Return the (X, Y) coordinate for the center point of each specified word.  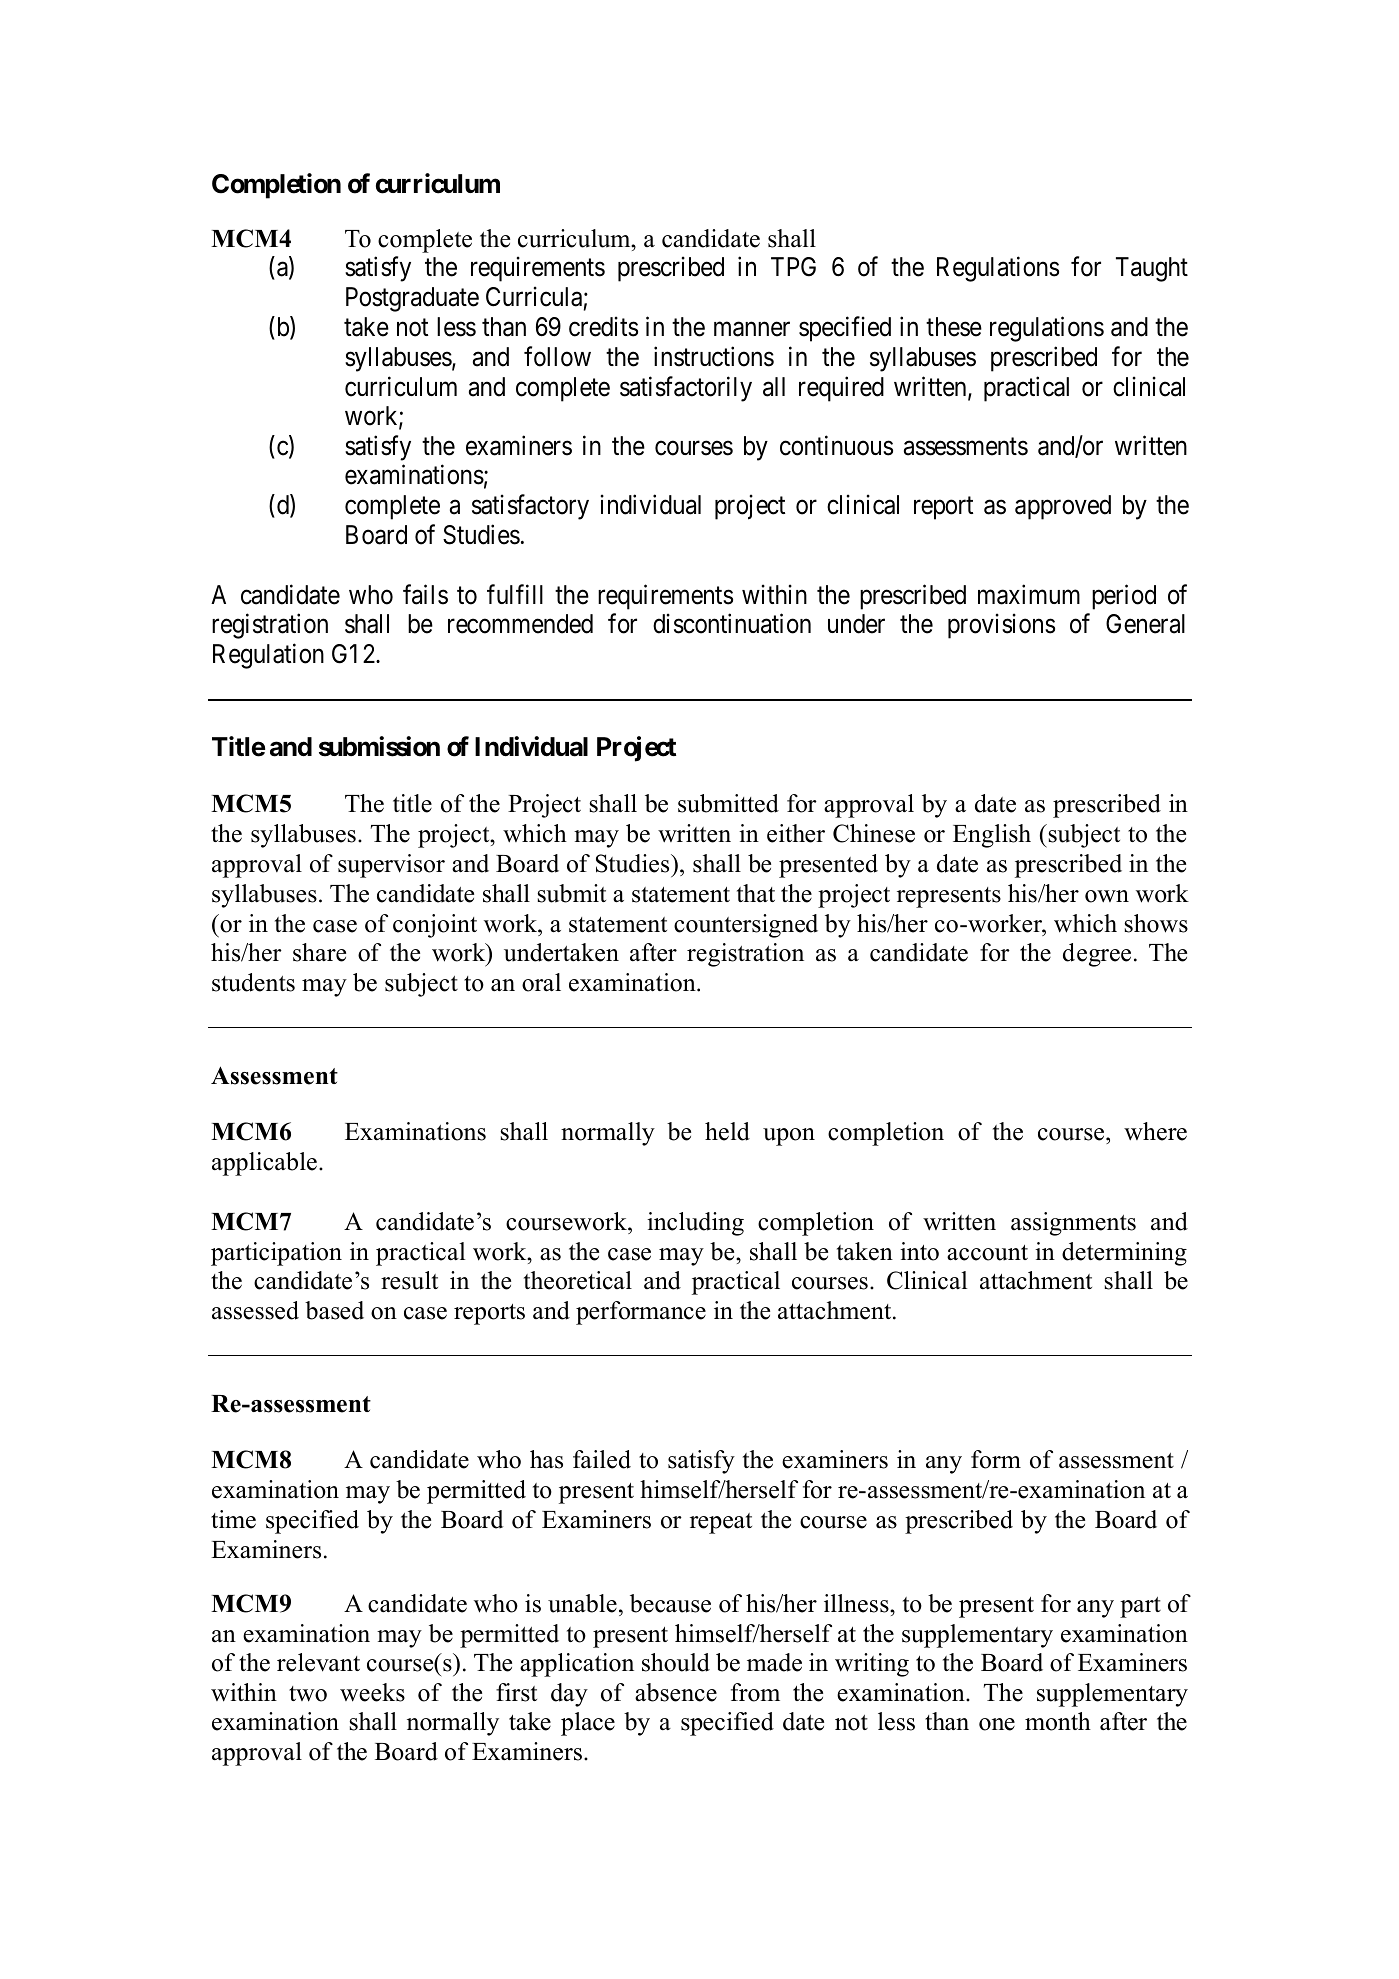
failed (602, 1459)
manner (752, 329)
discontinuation (732, 623)
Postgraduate (412, 299)
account (987, 1253)
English (992, 836)
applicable (264, 1164)
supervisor (391, 866)
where (1155, 1131)
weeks (372, 1692)
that (756, 893)
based (334, 1310)
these (954, 327)
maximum (1029, 594)
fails (425, 594)
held (727, 1131)
